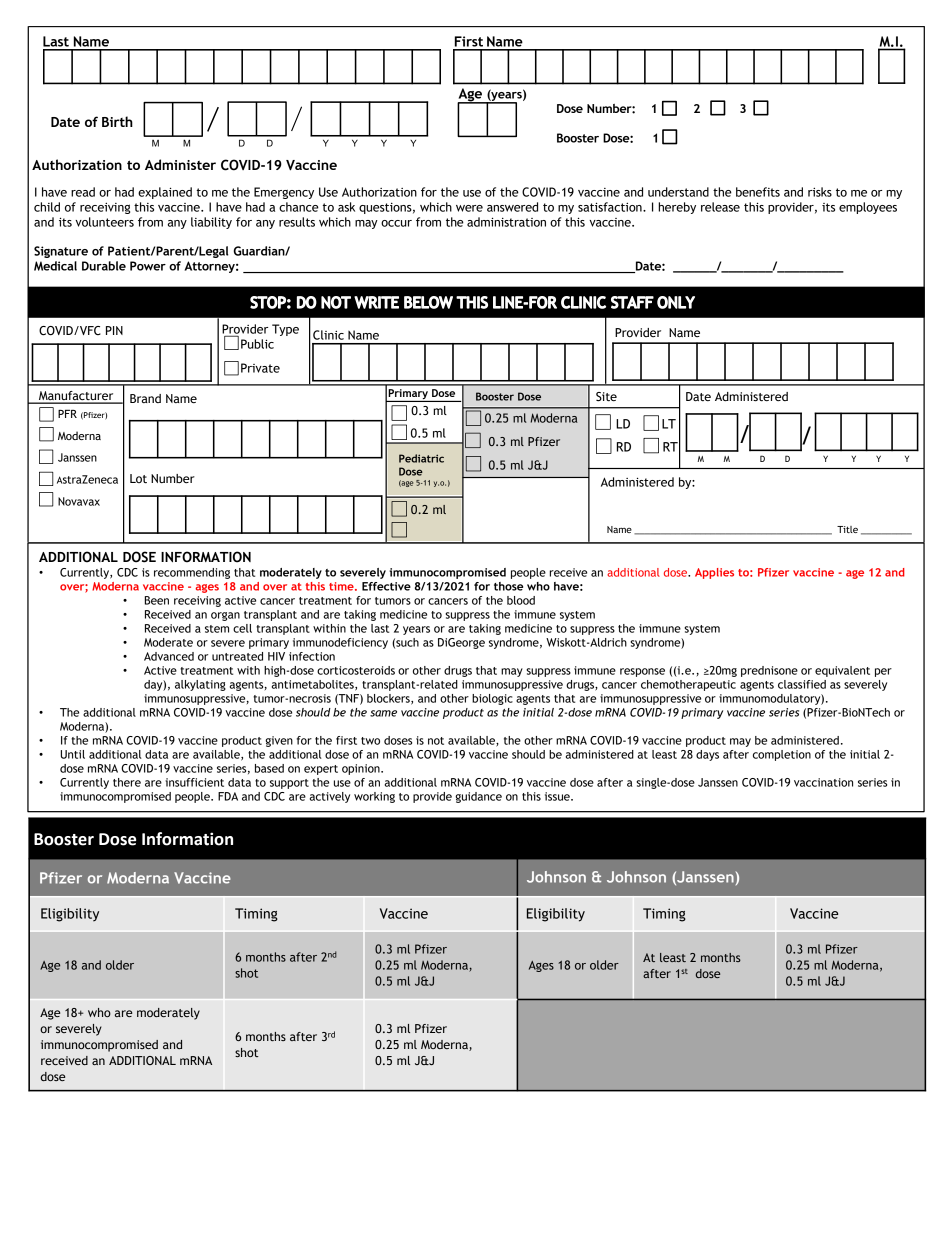  What do you see at coordinates (714, 573) in the screenshot?
I see `Applies` at bounding box center [714, 573].
